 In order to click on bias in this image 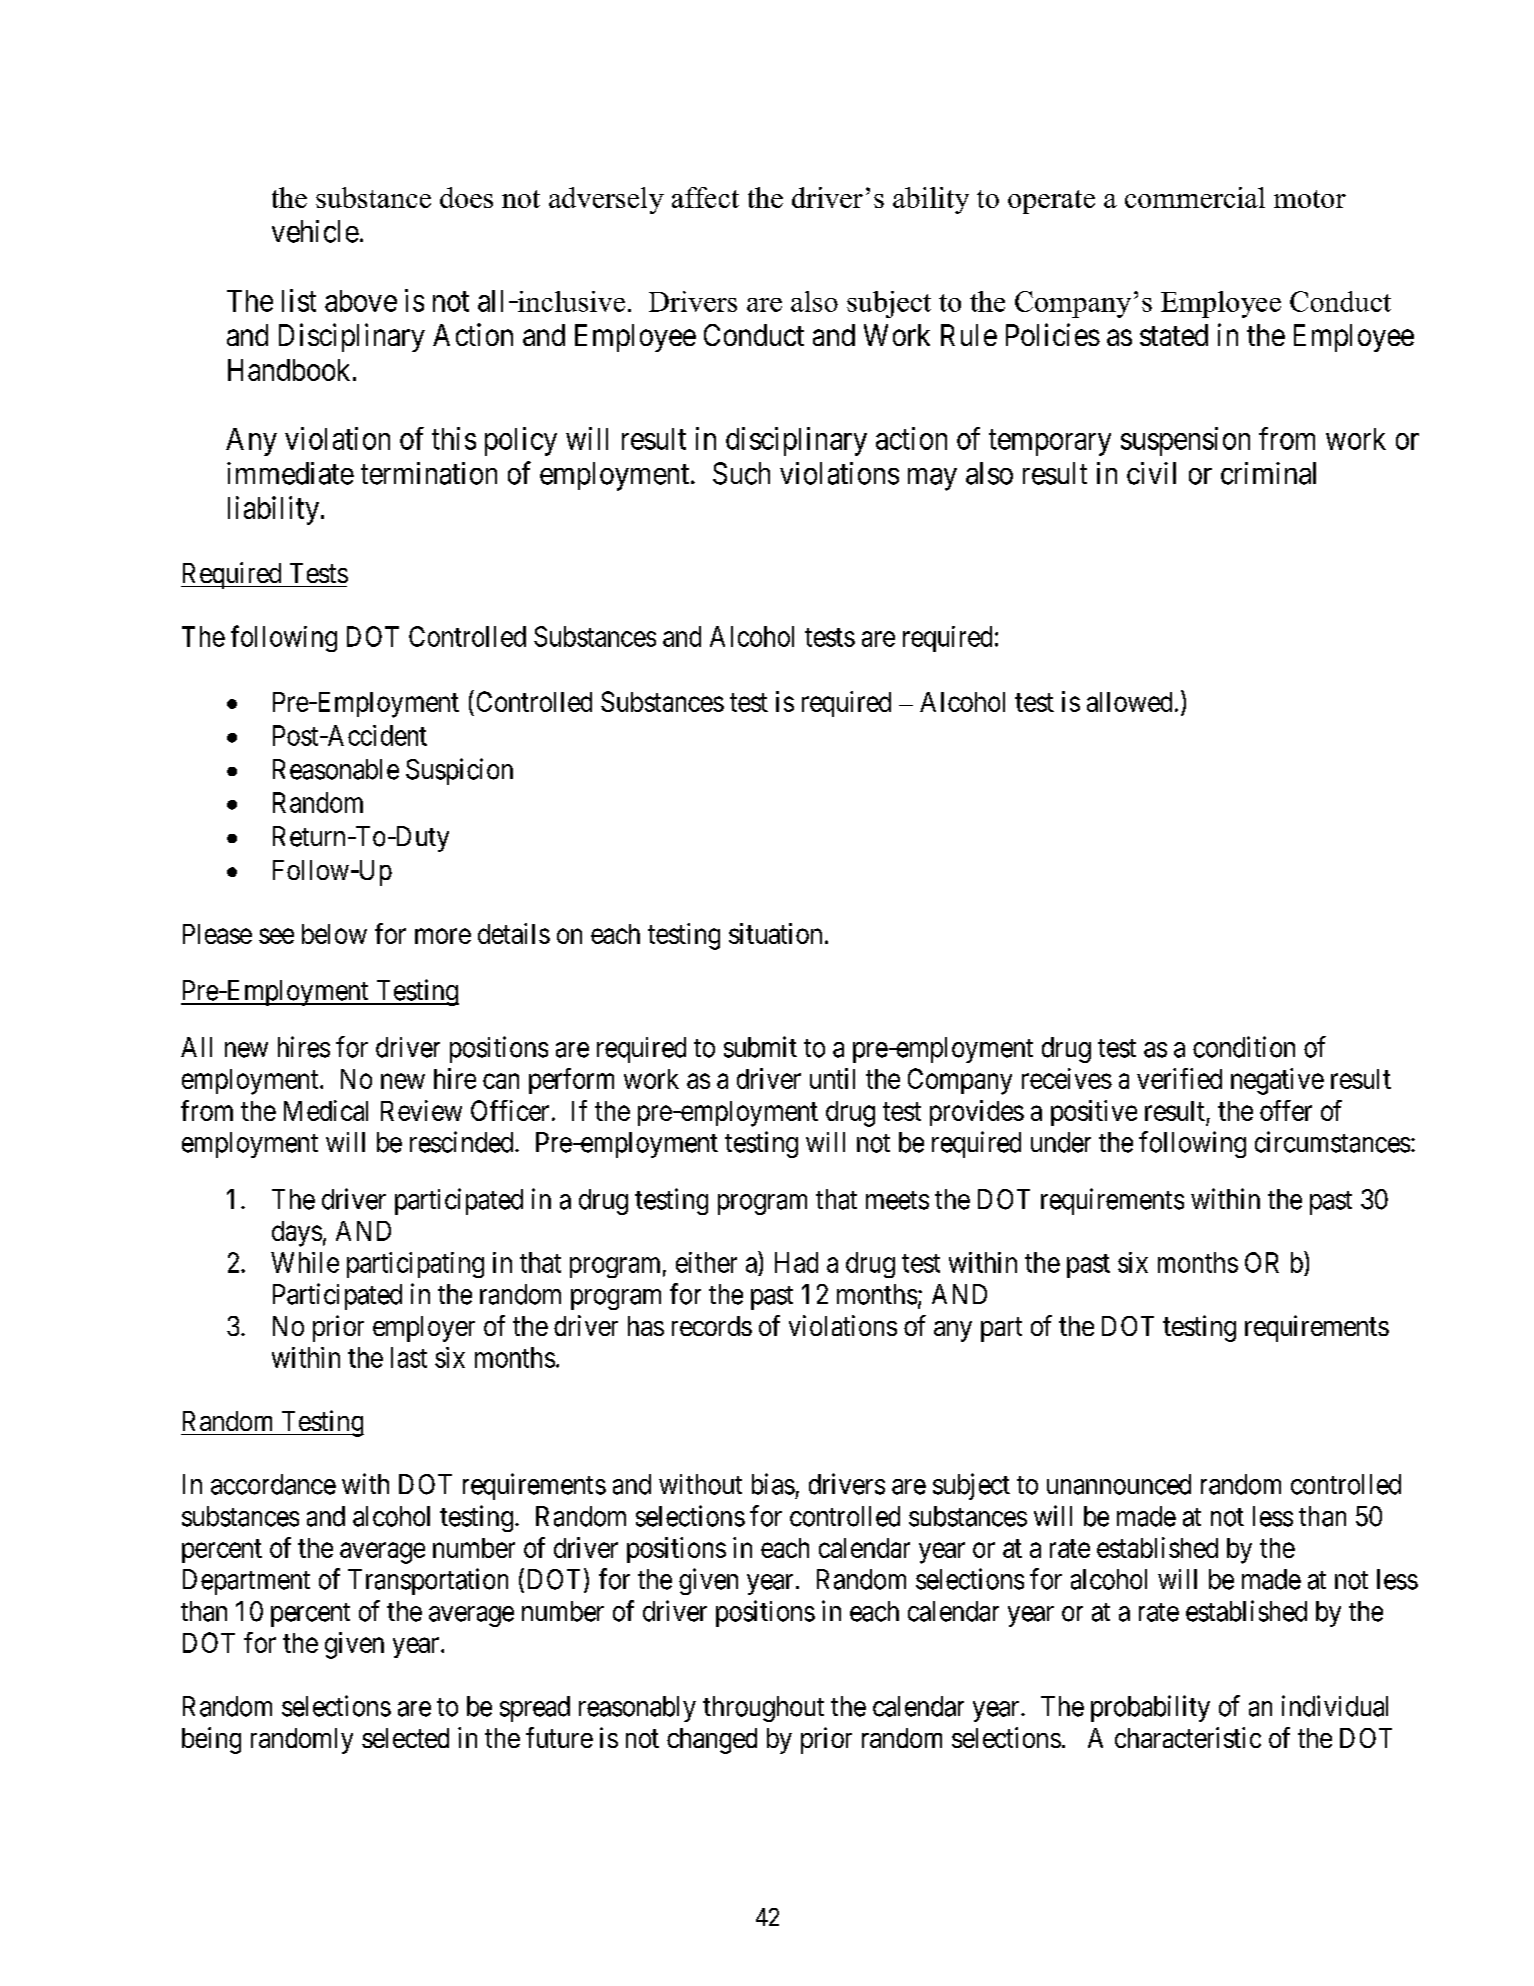, I will do `click(773, 1484)`.
